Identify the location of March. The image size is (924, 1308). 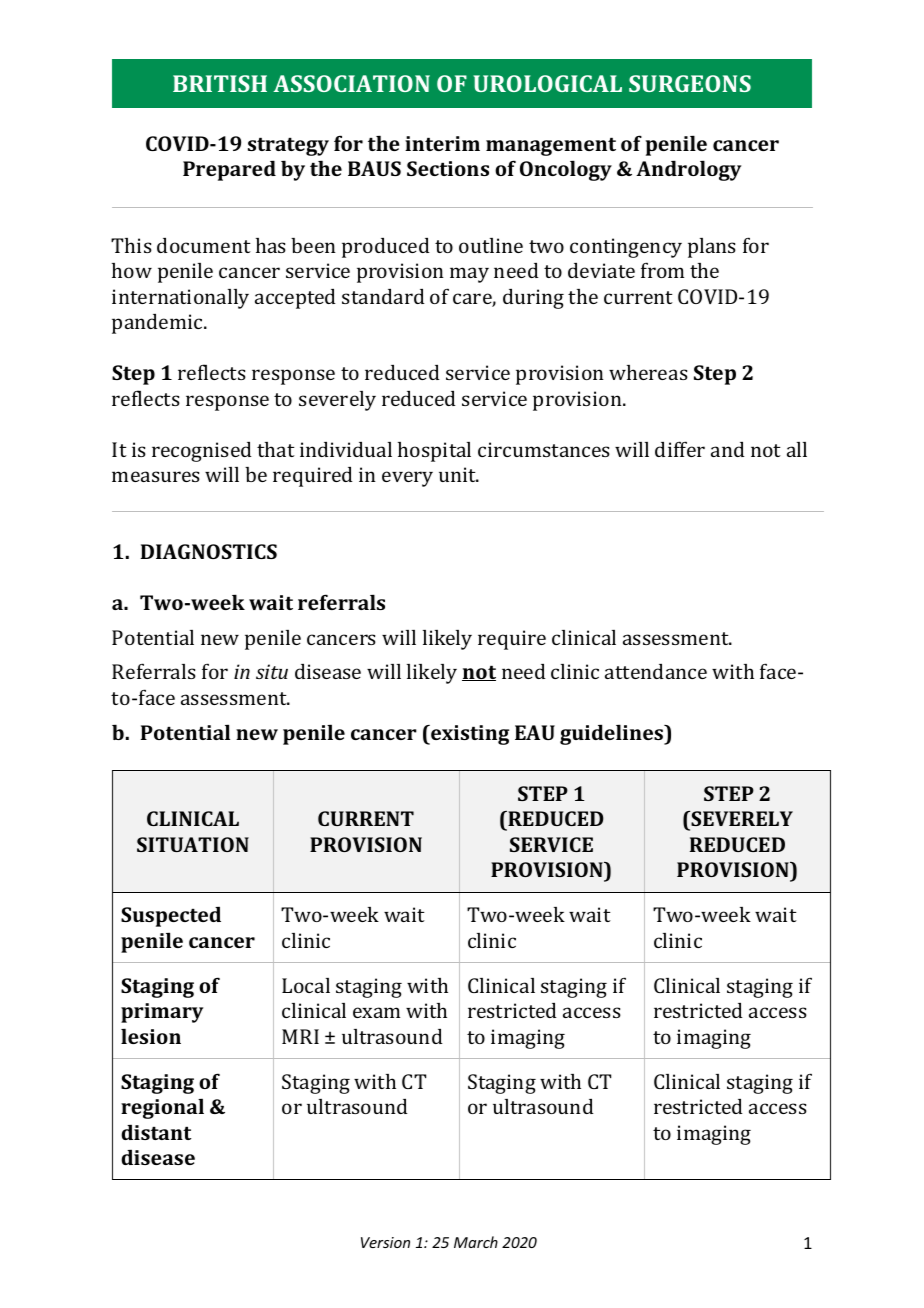
(476, 1242).
